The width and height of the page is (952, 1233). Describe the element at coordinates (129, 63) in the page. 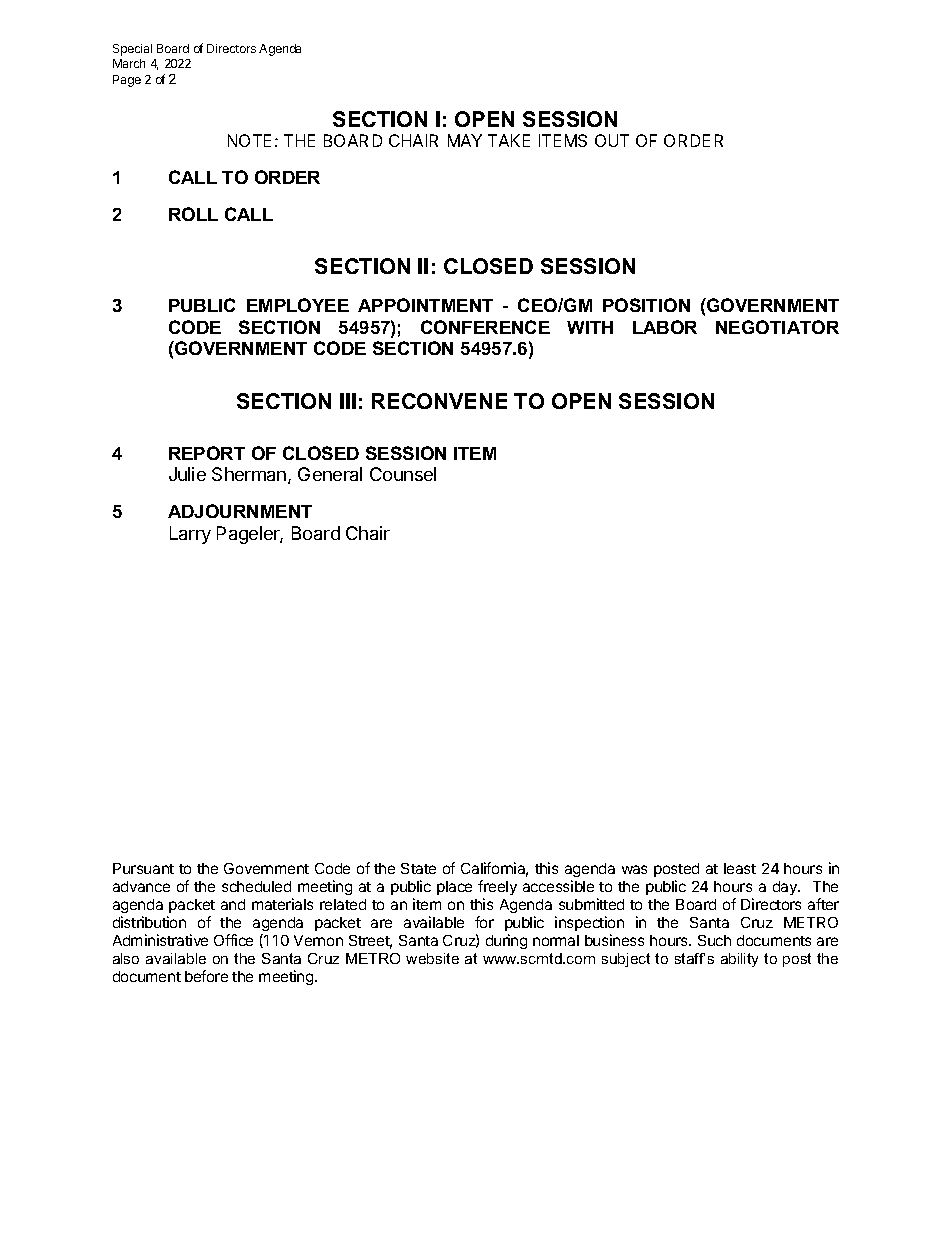

I see `March` at that location.
